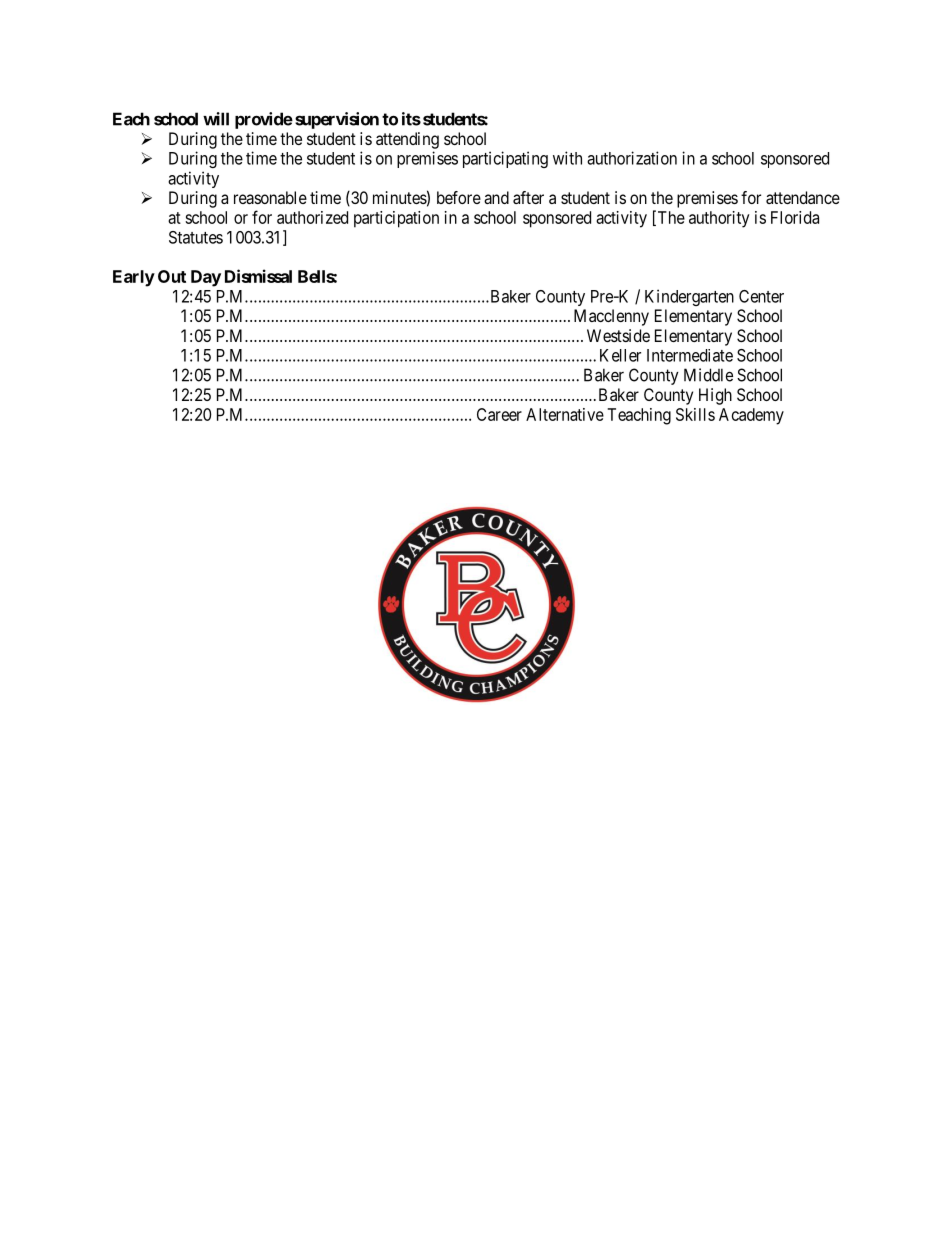 The width and height of the screenshot is (952, 1233). What do you see at coordinates (499, 414) in the screenshot?
I see `Career` at bounding box center [499, 414].
